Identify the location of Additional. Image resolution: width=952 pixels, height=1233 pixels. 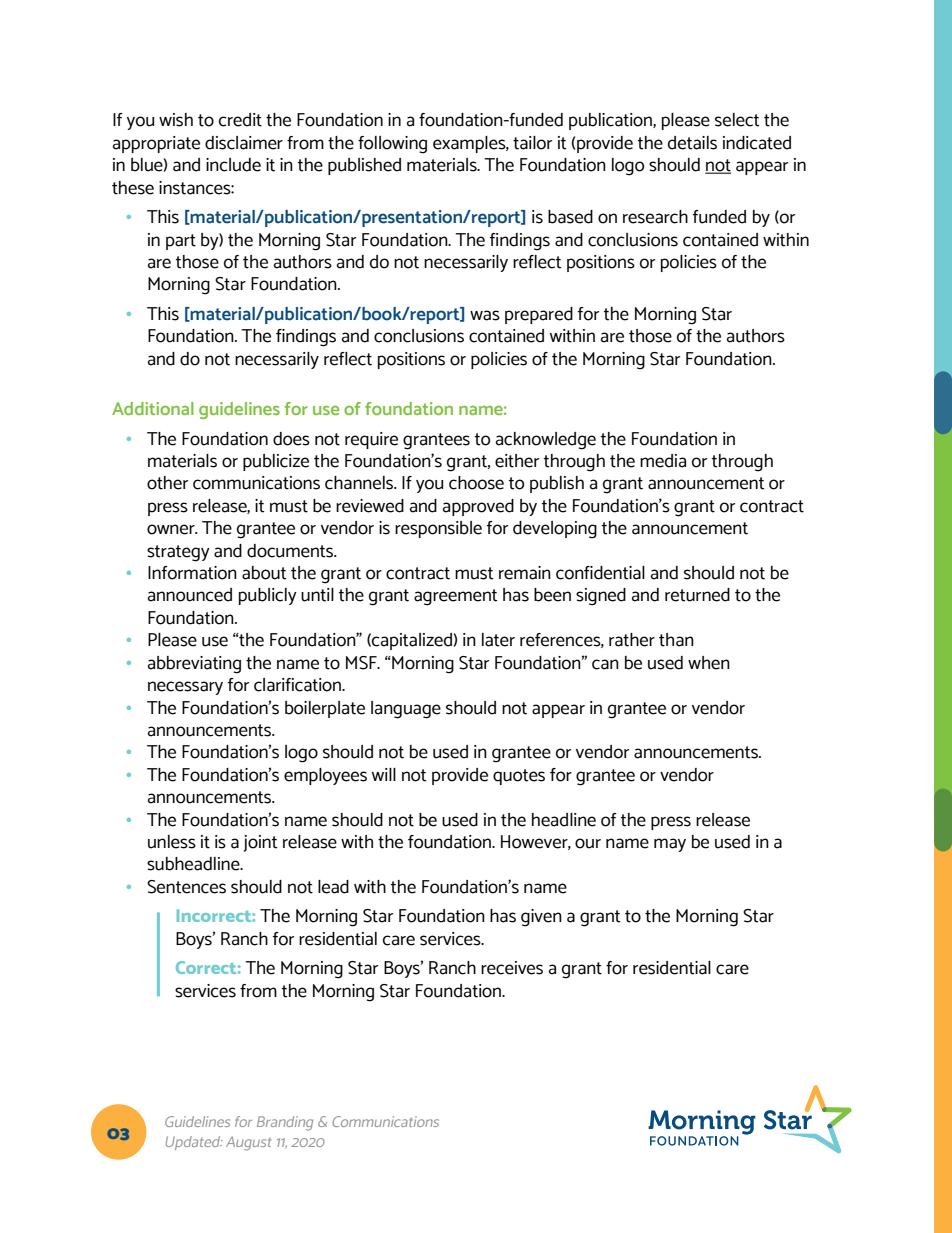
(153, 408).
